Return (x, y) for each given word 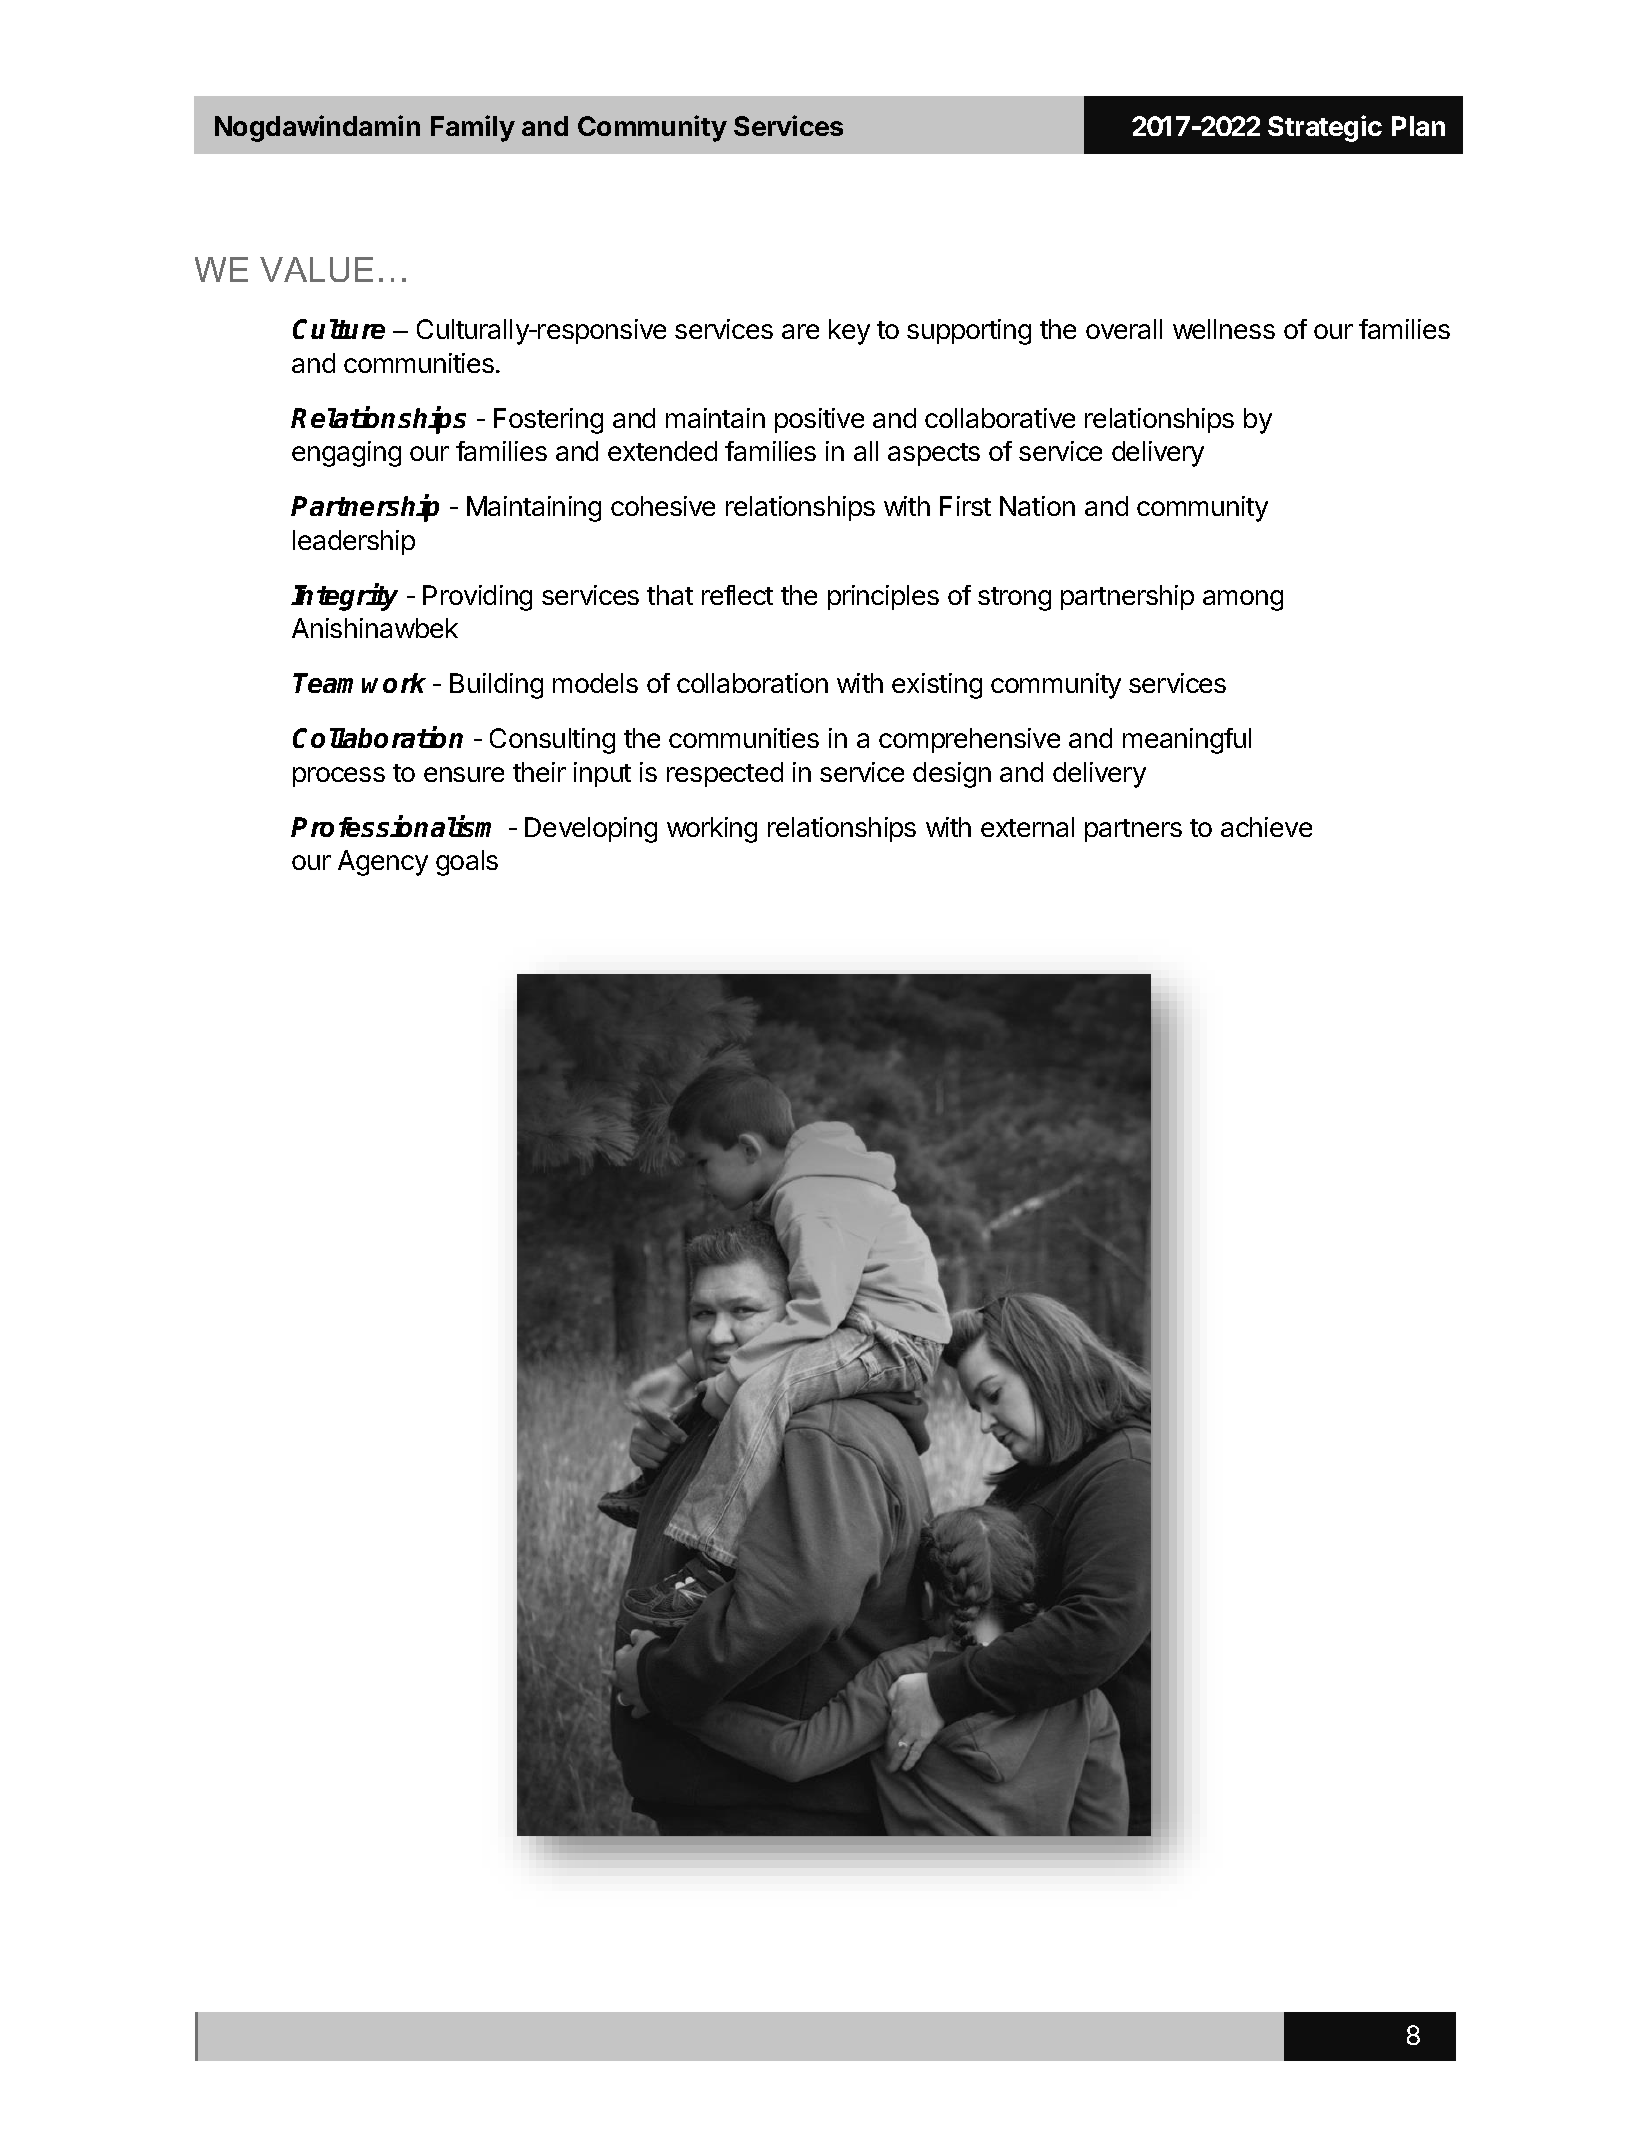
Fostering (548, 421)
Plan (1418, 126)
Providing (477, 598)
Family (473, 128)
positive (819, 420)
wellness (1224, 329)
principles (883, 597)
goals (467, 863)
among (1243, 600)
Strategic (1325, 128)
